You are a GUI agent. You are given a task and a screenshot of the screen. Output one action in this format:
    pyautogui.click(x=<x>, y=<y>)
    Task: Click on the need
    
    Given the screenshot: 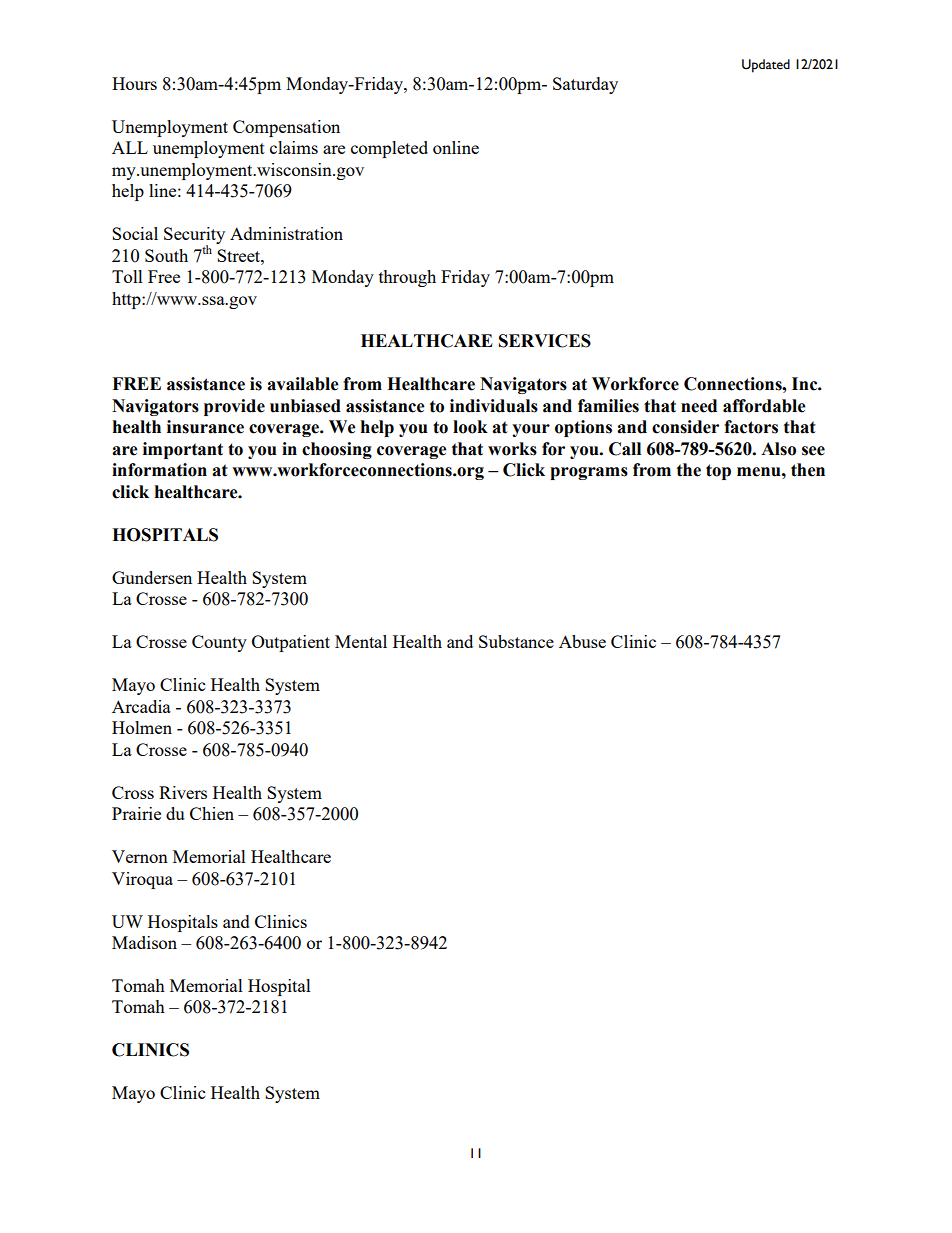 What is the action you would take?
    pyautogui.click(x=699, y=406)
